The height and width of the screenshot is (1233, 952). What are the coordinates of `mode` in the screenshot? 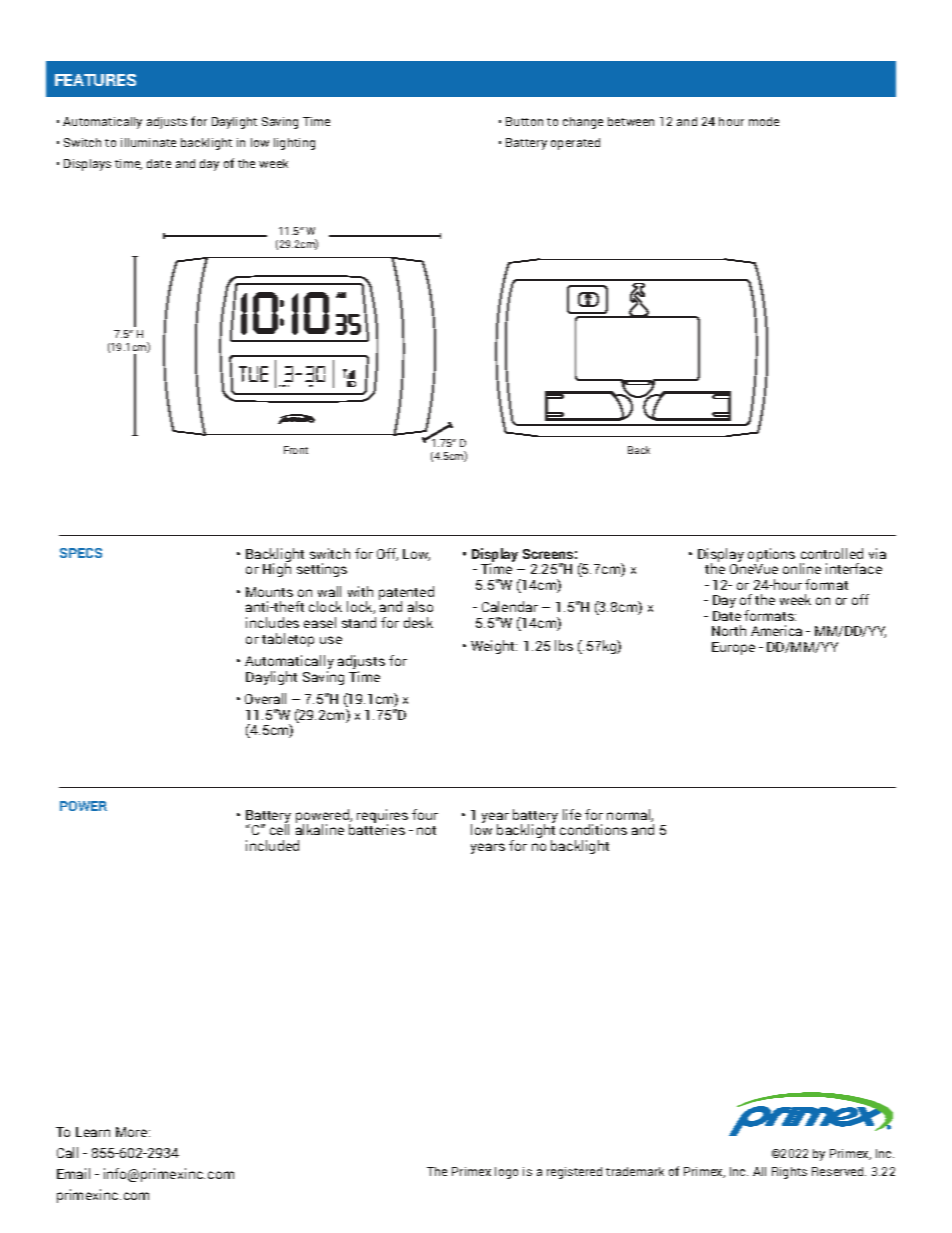 It's located at (764, 121).
